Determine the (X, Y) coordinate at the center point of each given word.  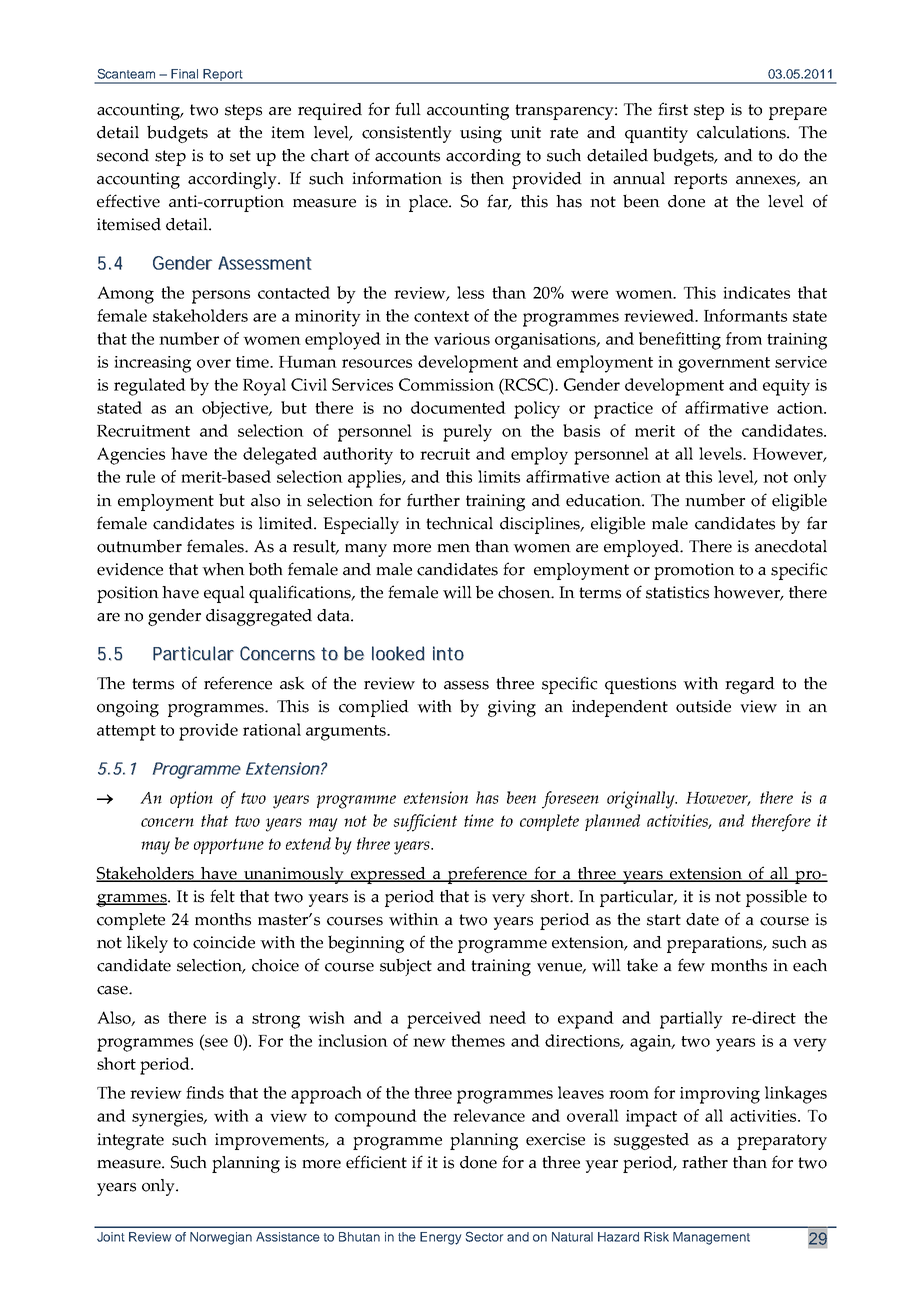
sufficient (425, 823)
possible (776, 898)
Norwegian (221, 1238)
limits (499, 476)
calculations (742, 132)
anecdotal (791, 546)
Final (184, 74)
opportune (229, 846)
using (481, 134)
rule (140, 476)
